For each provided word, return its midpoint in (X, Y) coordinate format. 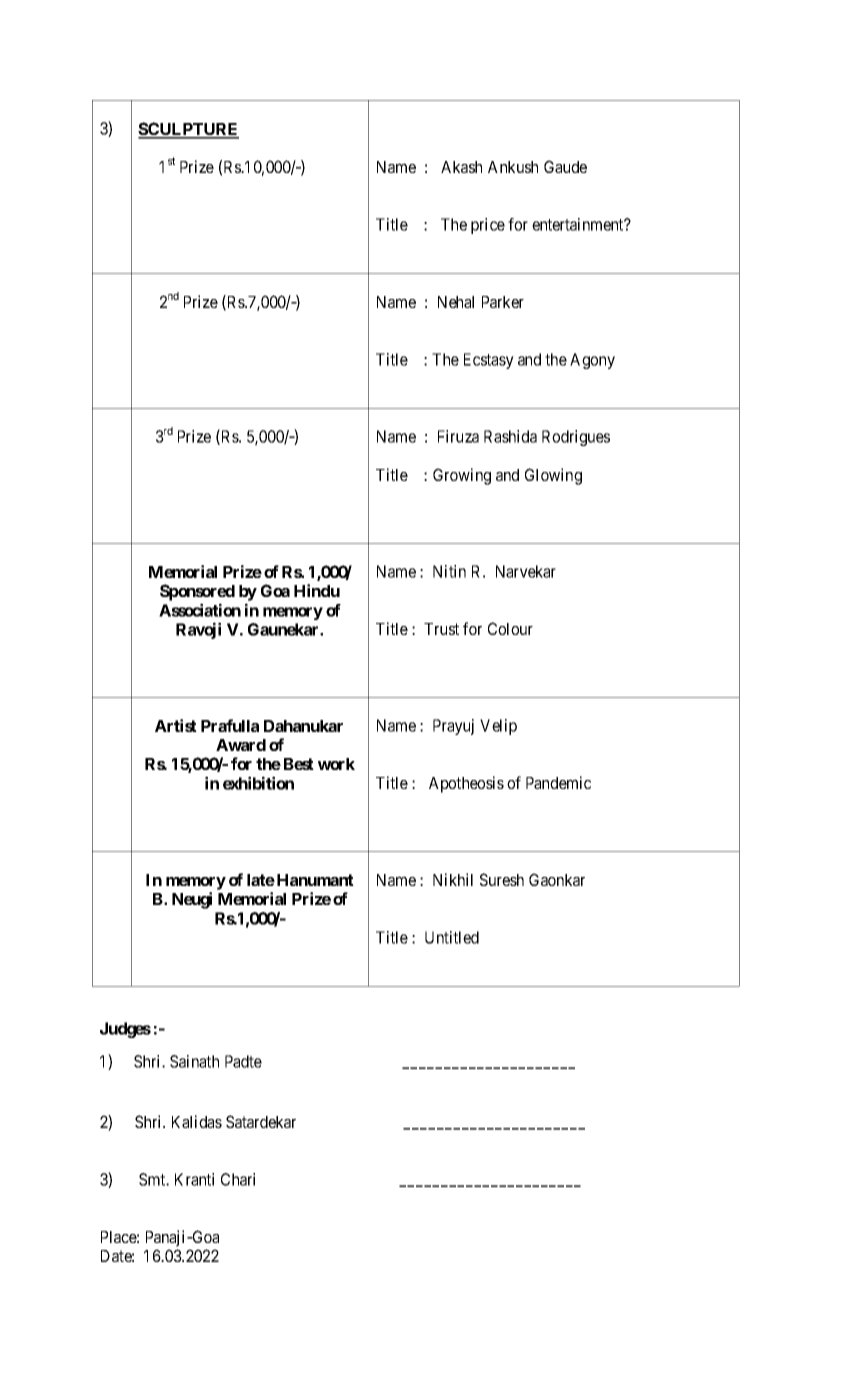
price (488, 226)
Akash (461, 167)
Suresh (502, 879)
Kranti (194, 1179)
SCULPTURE (188, 130)
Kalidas (197, 1121)
